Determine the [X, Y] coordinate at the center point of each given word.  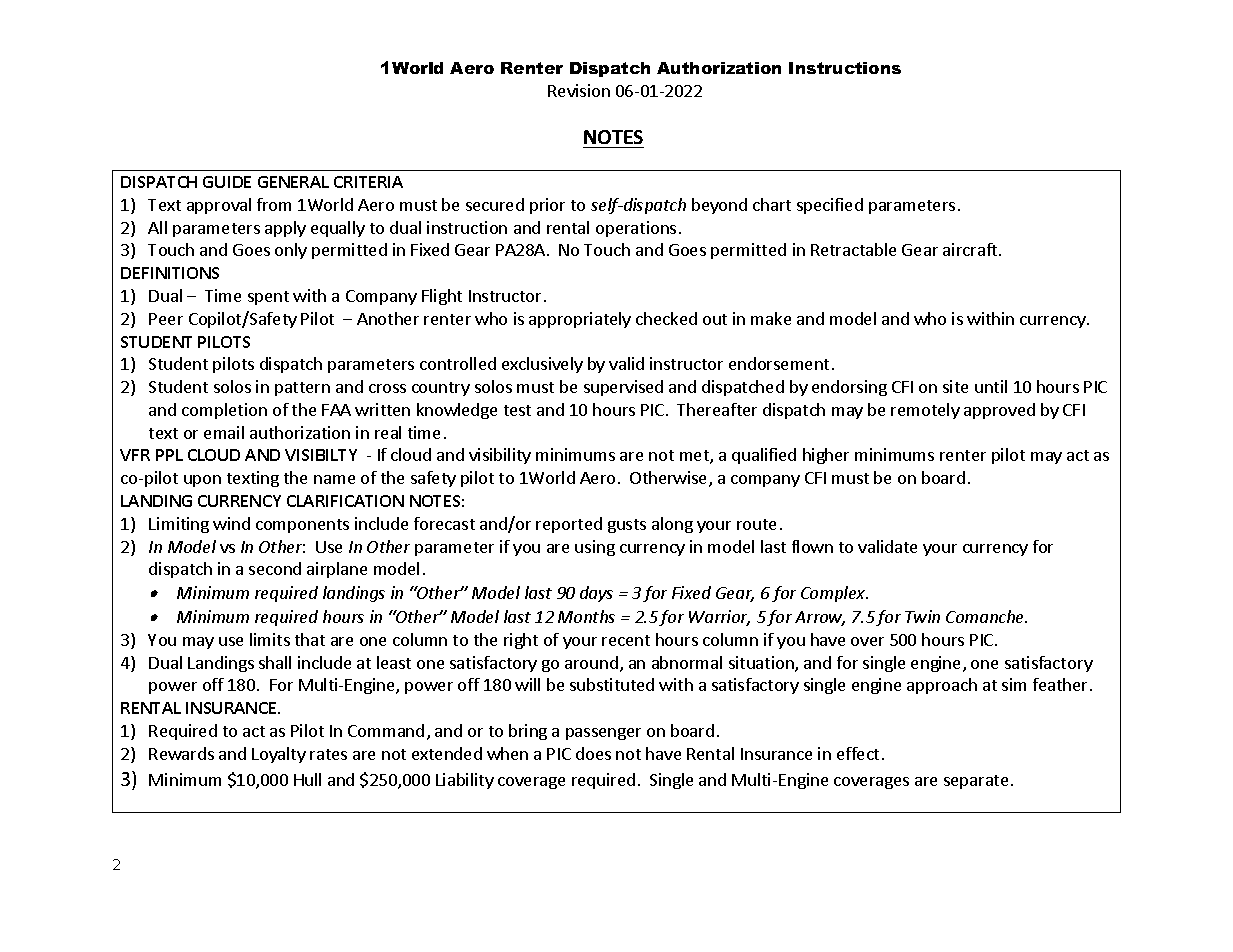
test [517, 410]
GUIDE [227, 182]
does [593, 753]
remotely [925, 411]
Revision [579, 90]
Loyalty [279, 755]
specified [830, 206]
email [224, 432]
